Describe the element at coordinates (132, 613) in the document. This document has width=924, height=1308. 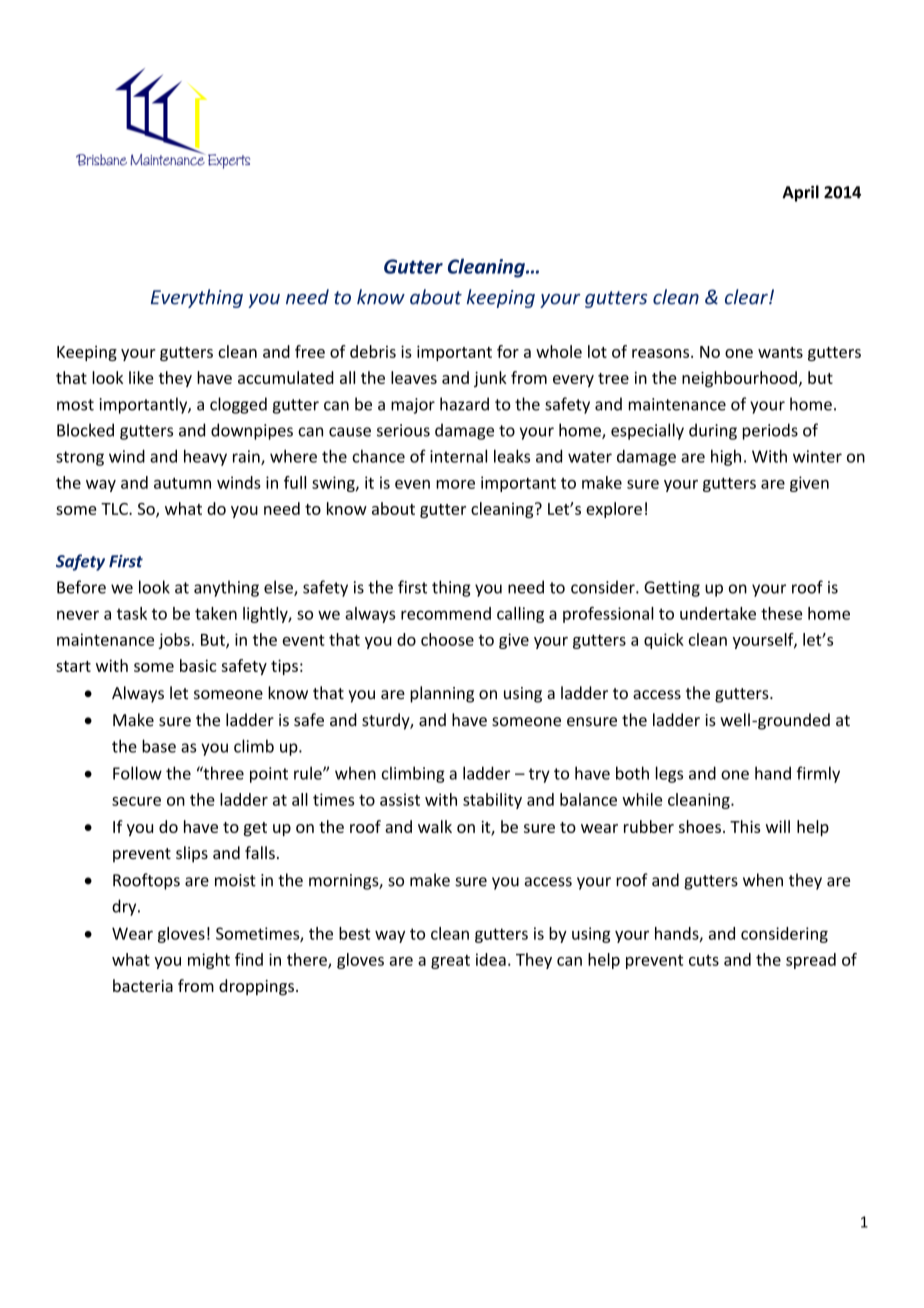
I see `task` at that location.
